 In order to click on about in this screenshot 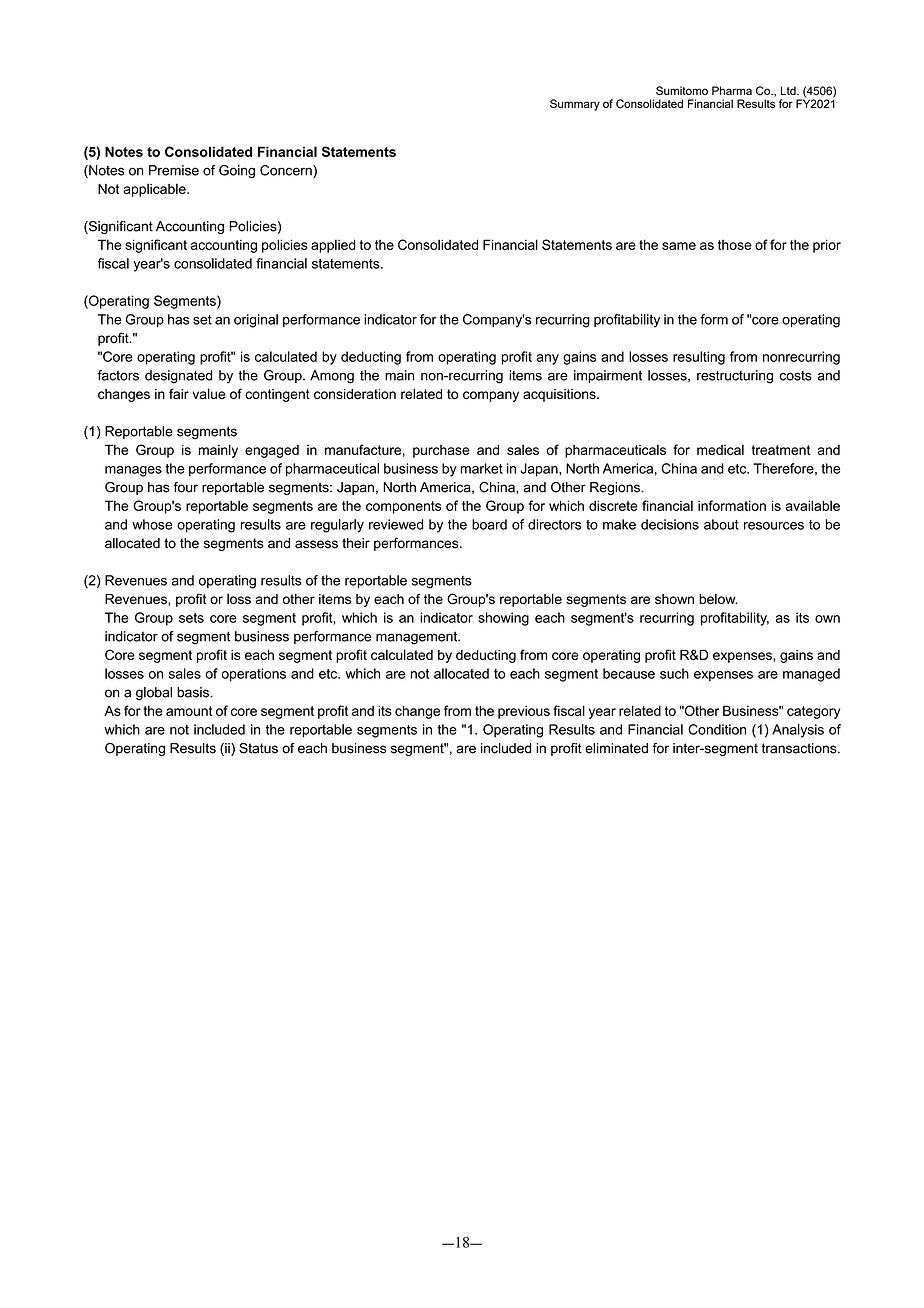, I will do `click(721, 524)`.
